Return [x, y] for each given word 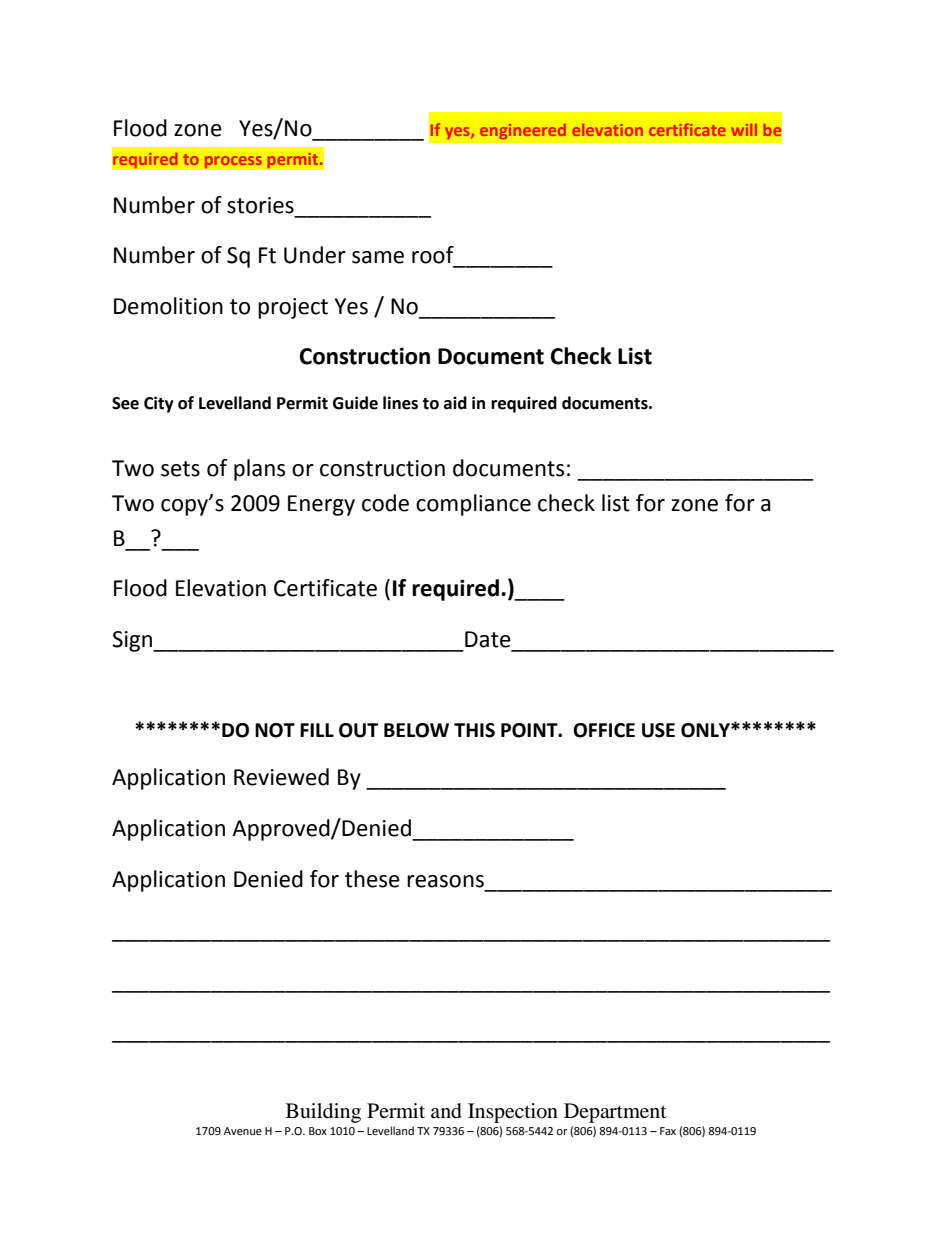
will [744, 130]
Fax [668, 1131]
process [233, 162]
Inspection [513, 1113]
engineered [523, 131]
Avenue [243, 1131]
